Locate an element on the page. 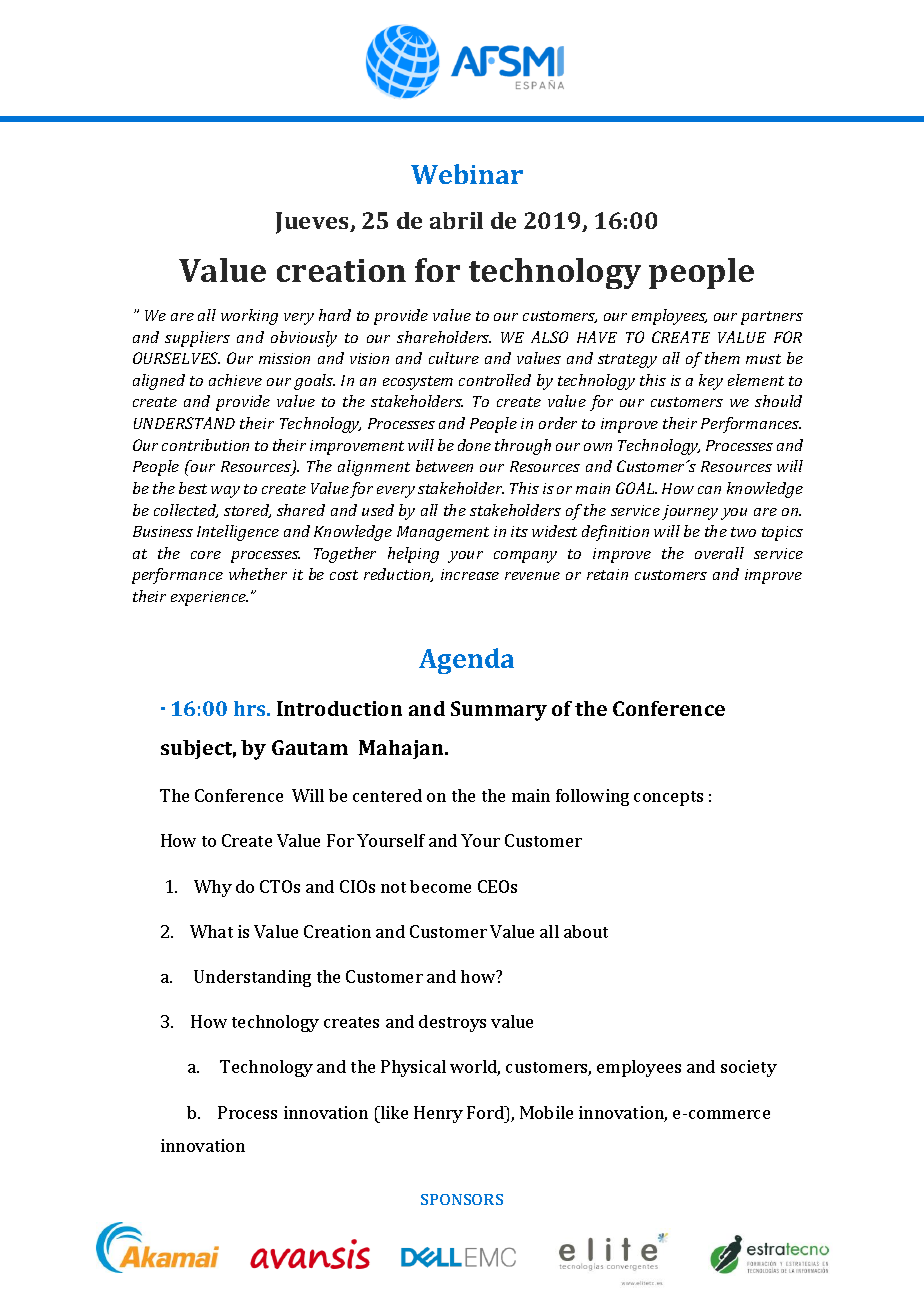 The image size is (924, 1308). achieve is located at coordinates (235, 380).
